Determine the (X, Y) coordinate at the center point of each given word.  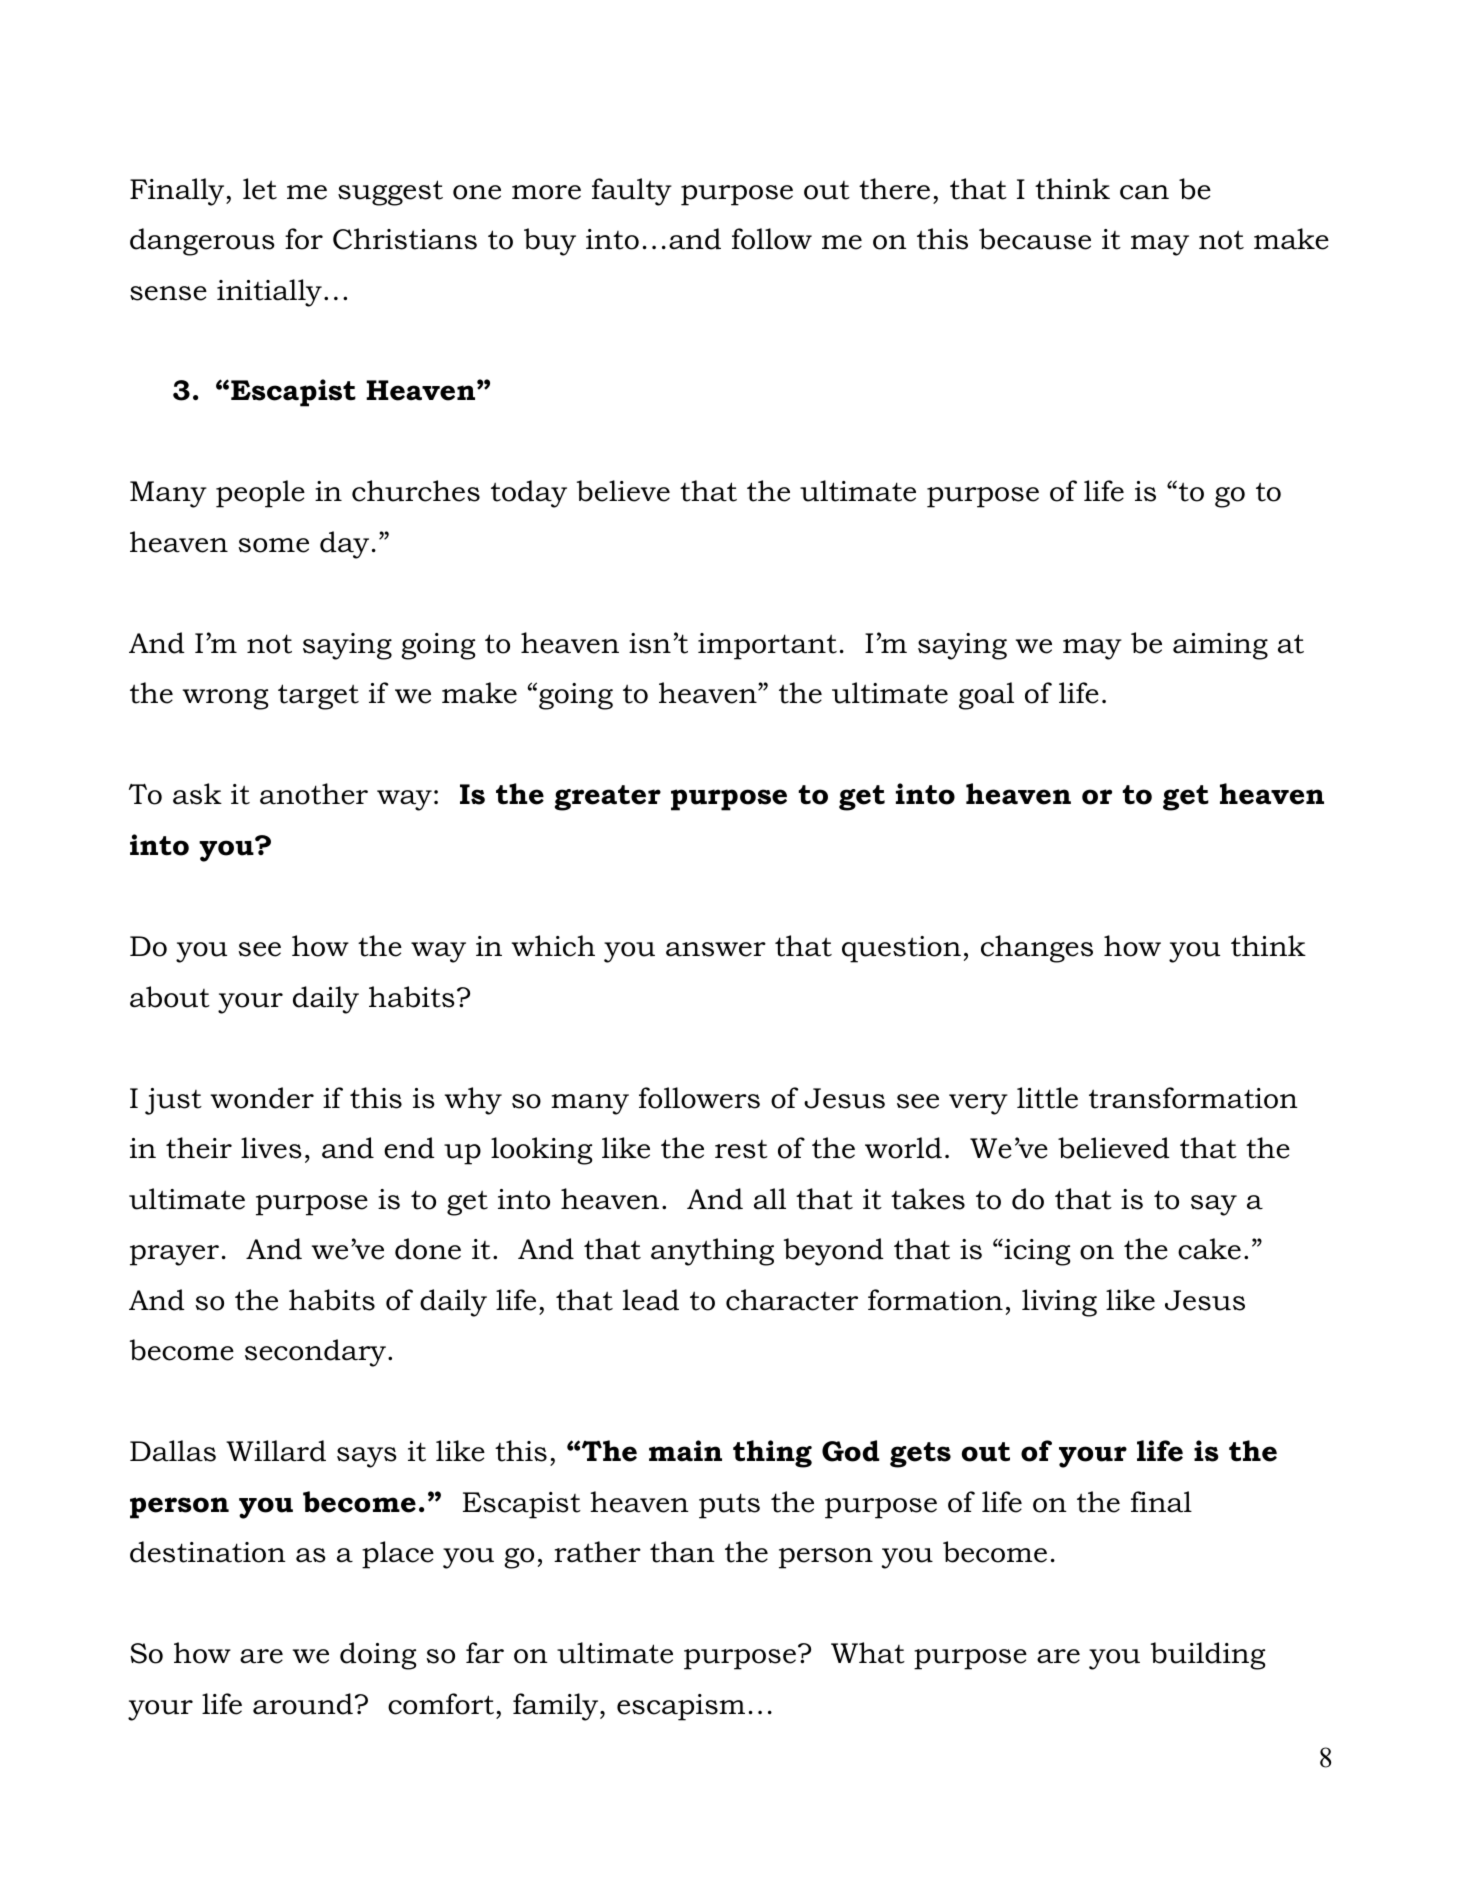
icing (1036, 1252)
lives (271, 1148)
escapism (681, 1707)
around (303, 1704)
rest (741, 1149)
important (767, 646)
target (318, 697)
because (1035, 239)
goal (986, 696)
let (260, 189)
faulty (632, 192)
